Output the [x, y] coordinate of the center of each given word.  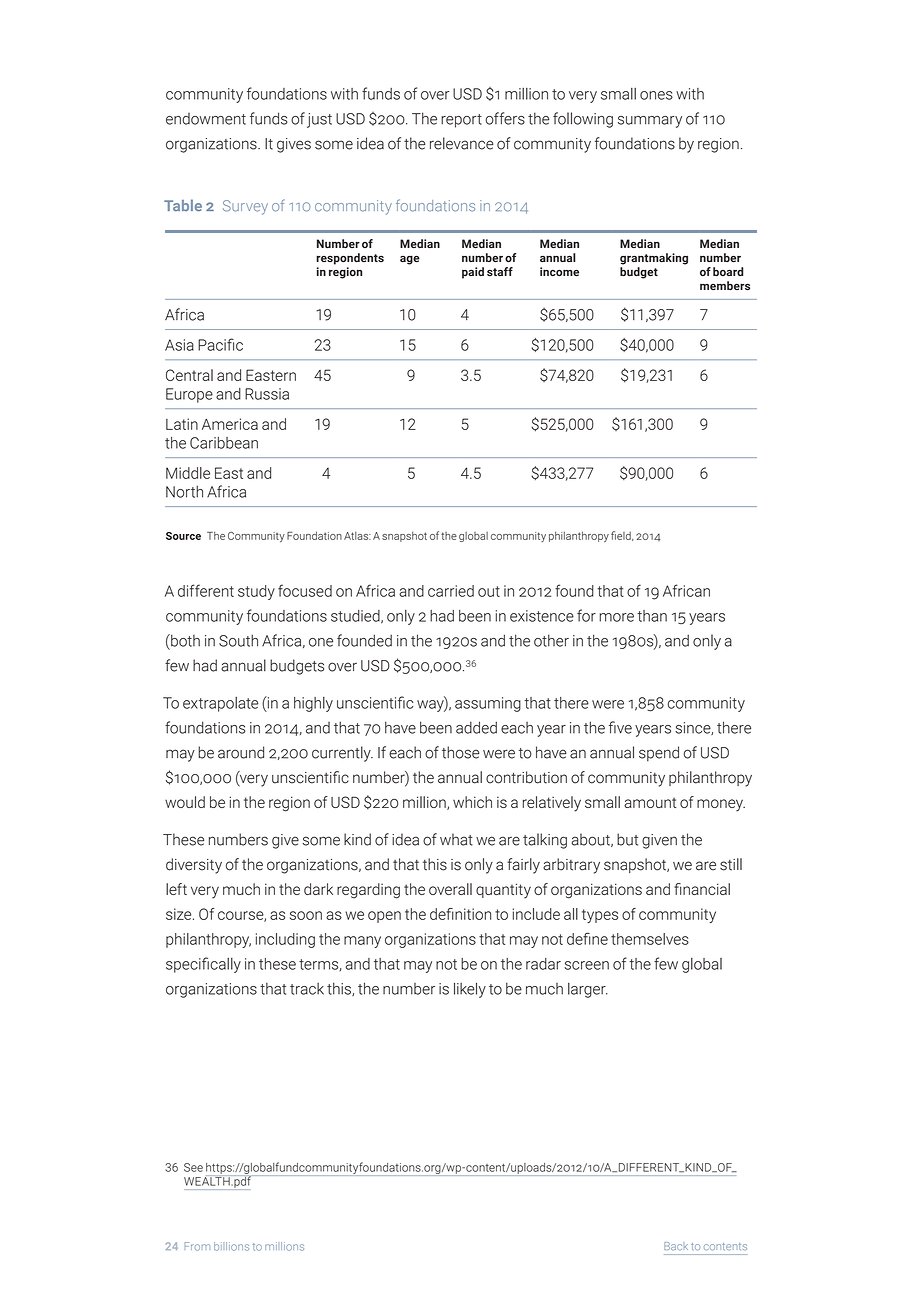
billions [231, 1246]
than [652, 616]
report [461, 121]
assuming [488, 704]
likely [470, 990]
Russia [267, 394]
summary [650, 122]
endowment [206, 119]
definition [460, 914]
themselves [650, 939]
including [285, 940]
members [725, 286]
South [238, 640]
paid [473, 273]
